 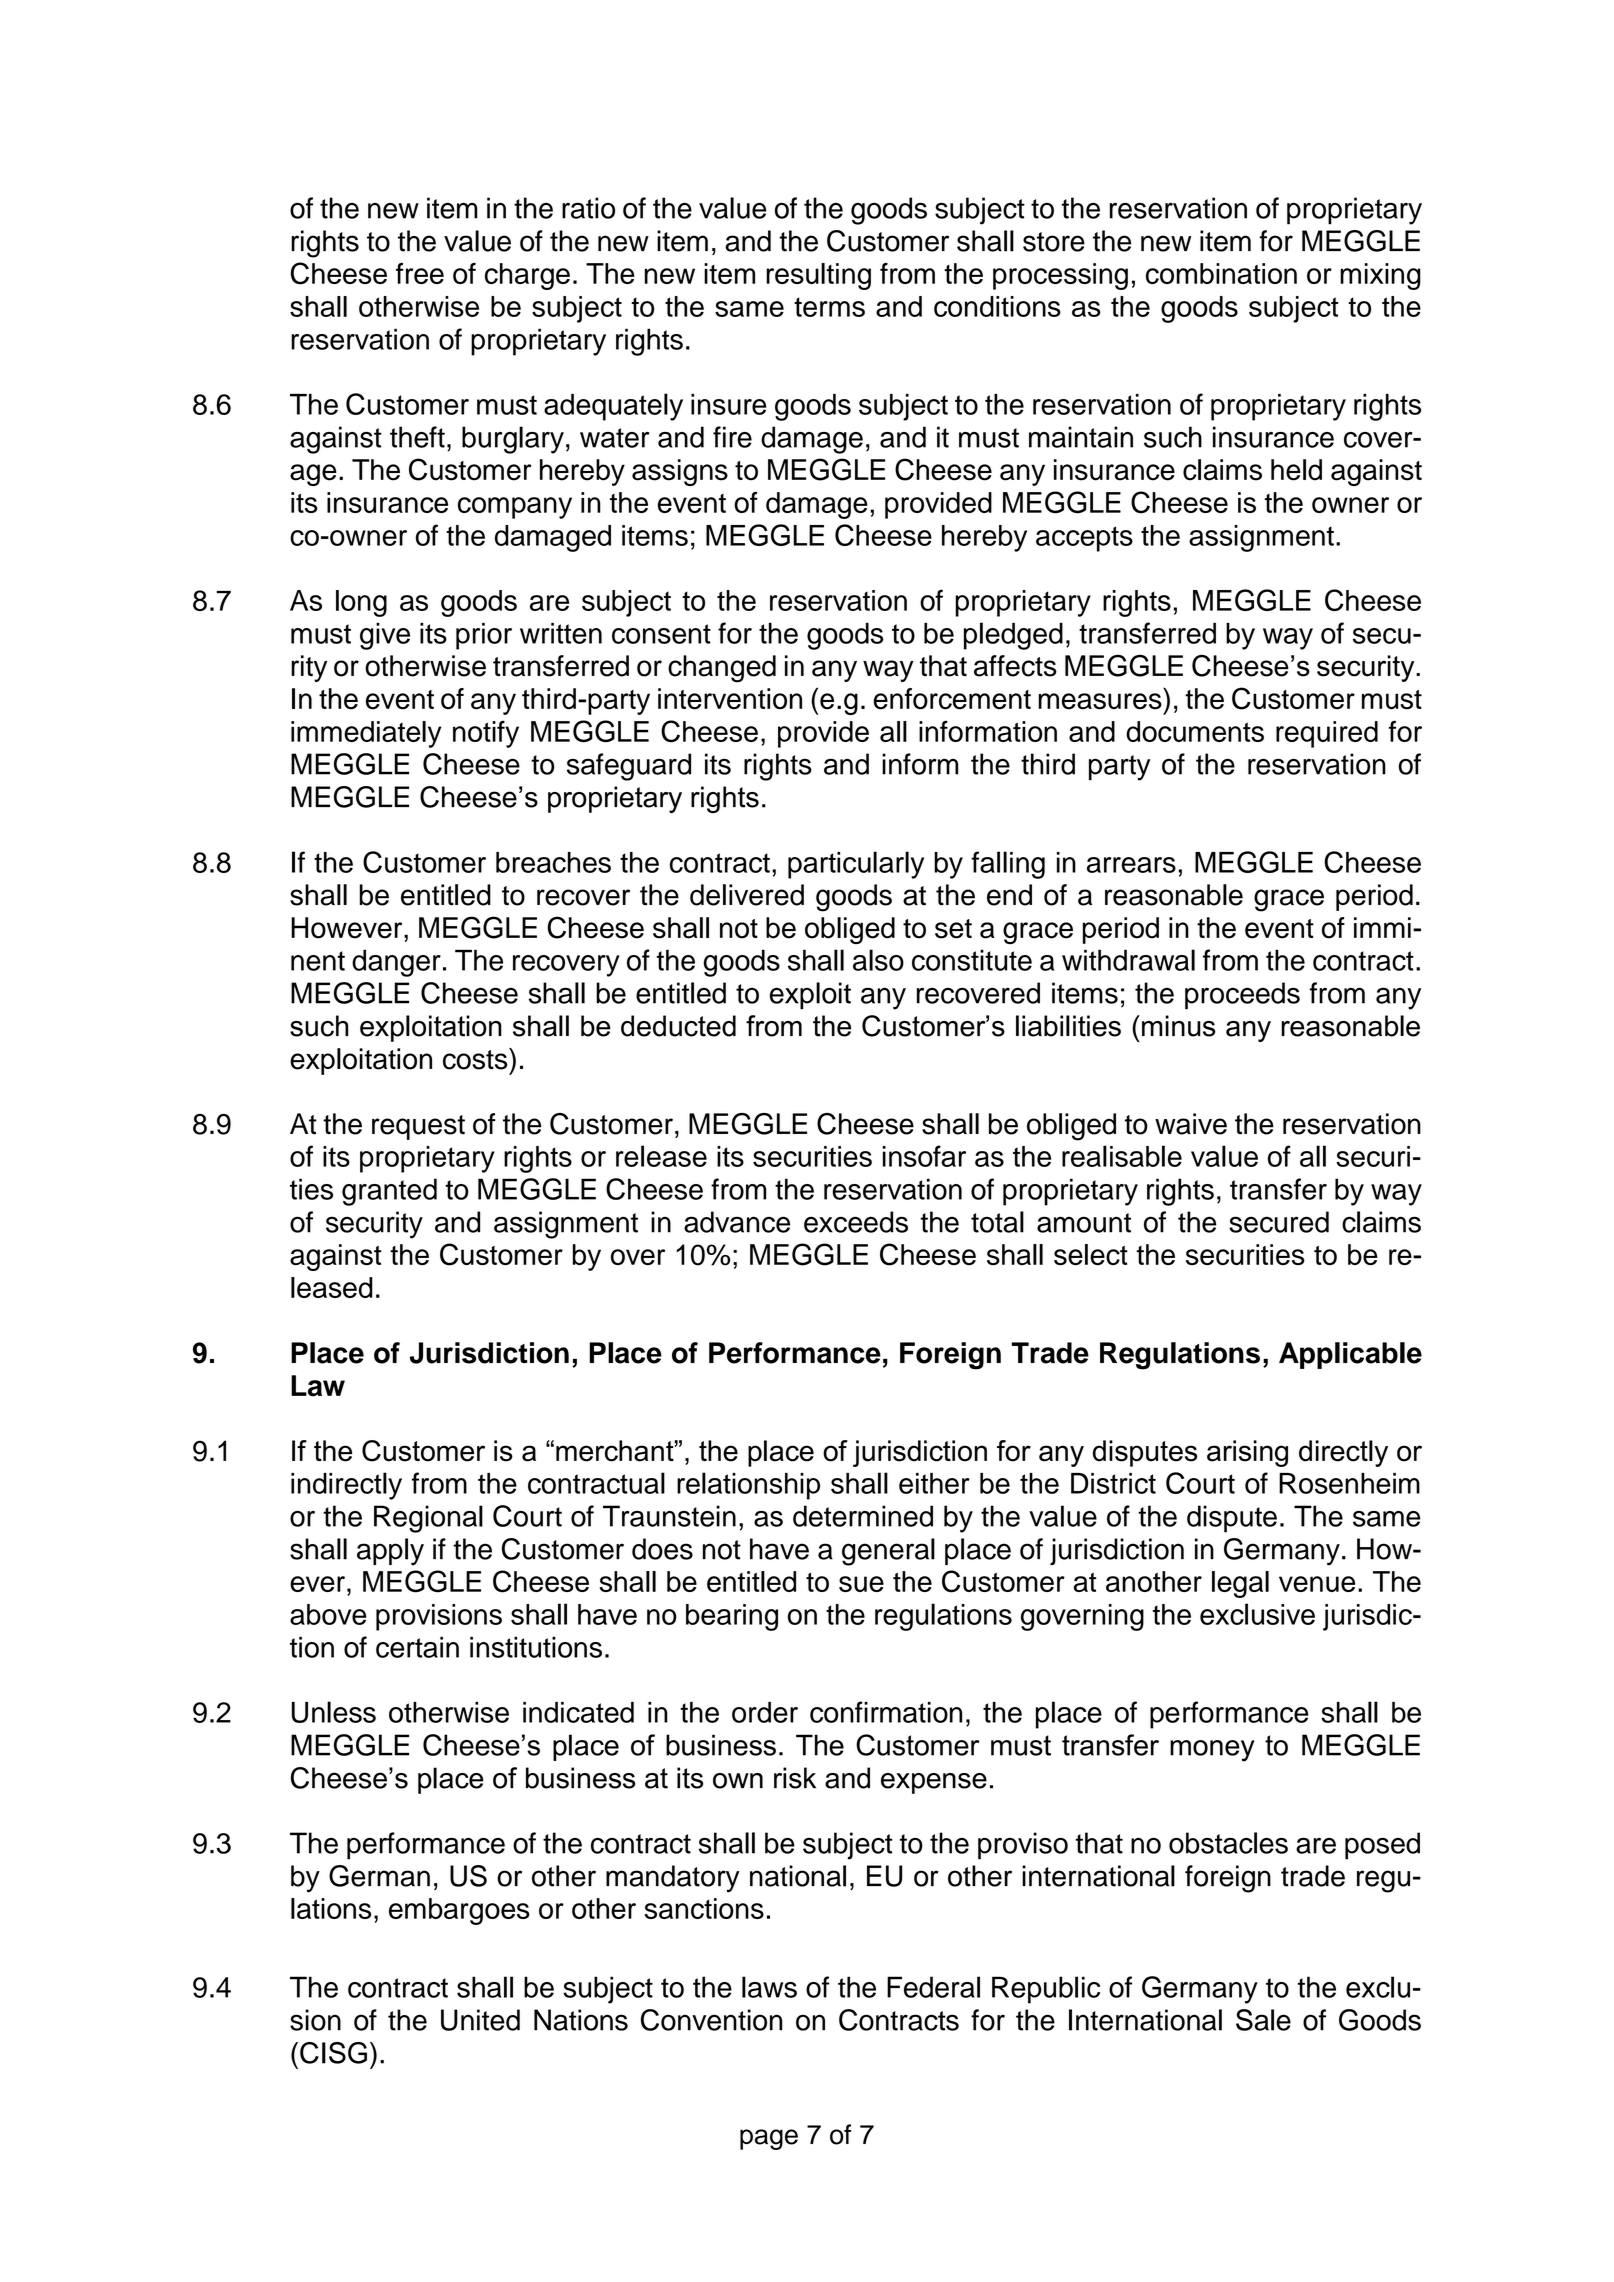 What do you see at coordinates (553, 862) in the screenshot?
I see `breaches` at bounding box center [553, 862].
